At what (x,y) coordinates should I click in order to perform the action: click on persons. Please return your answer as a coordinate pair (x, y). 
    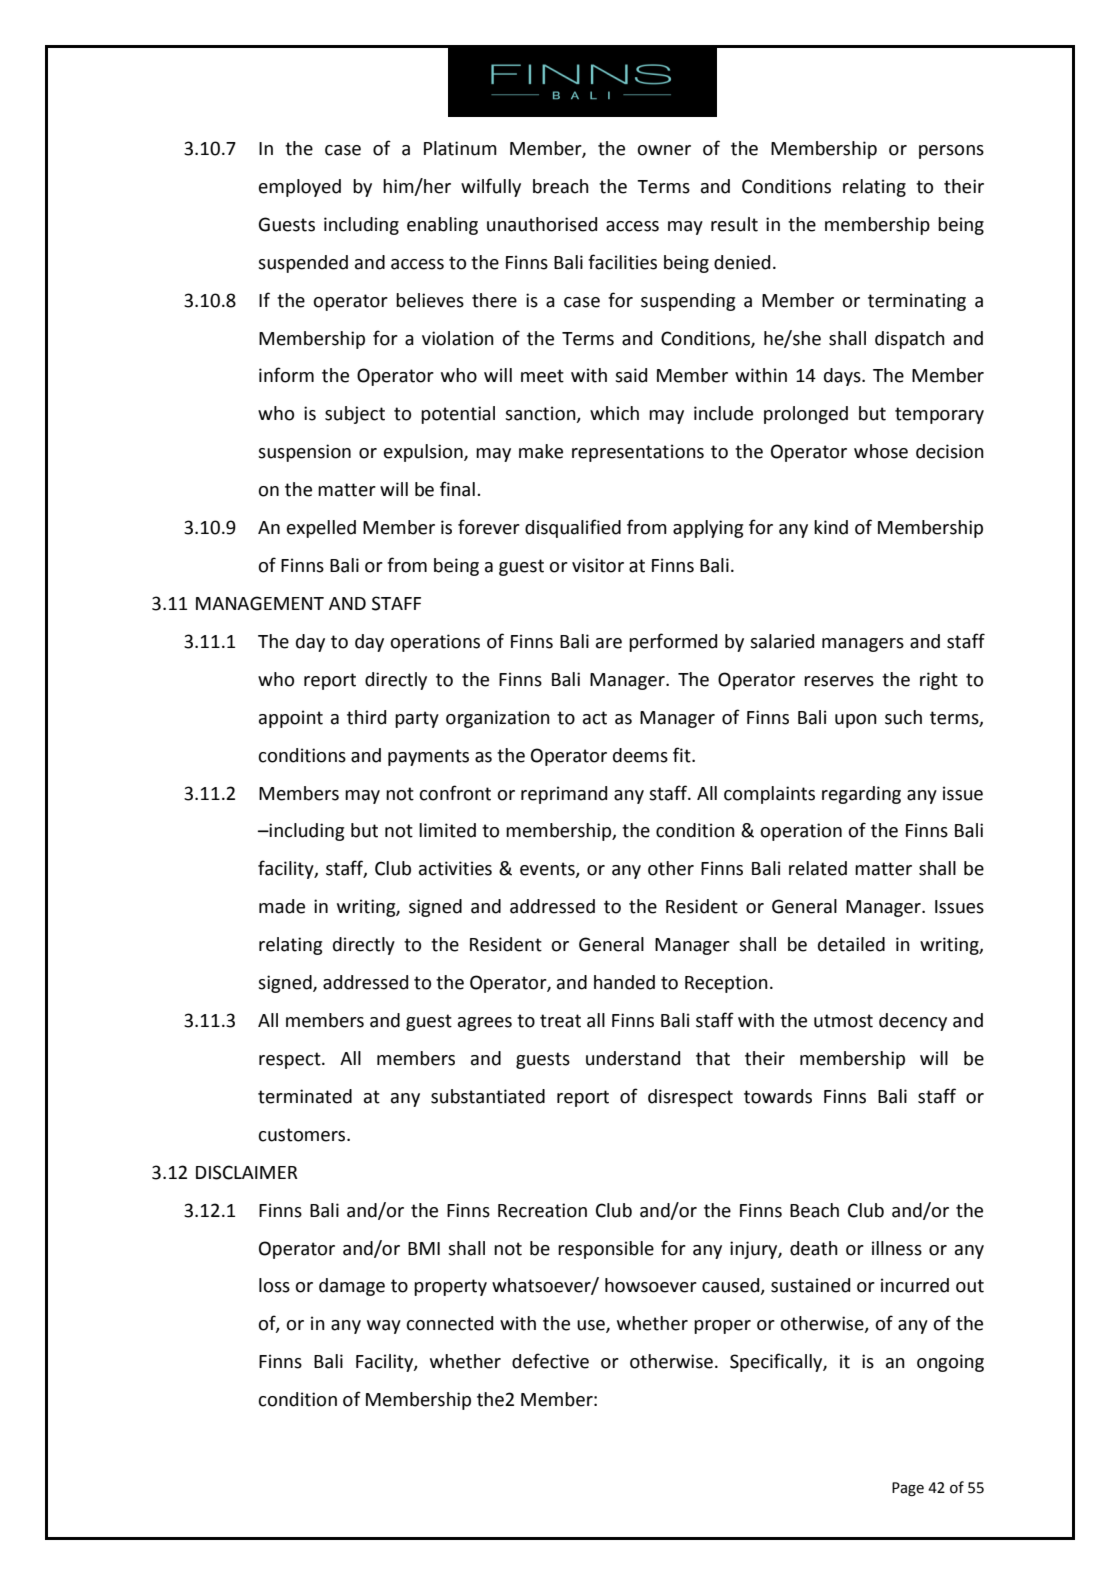
    Looking at the image, I should click on (951, 152).
